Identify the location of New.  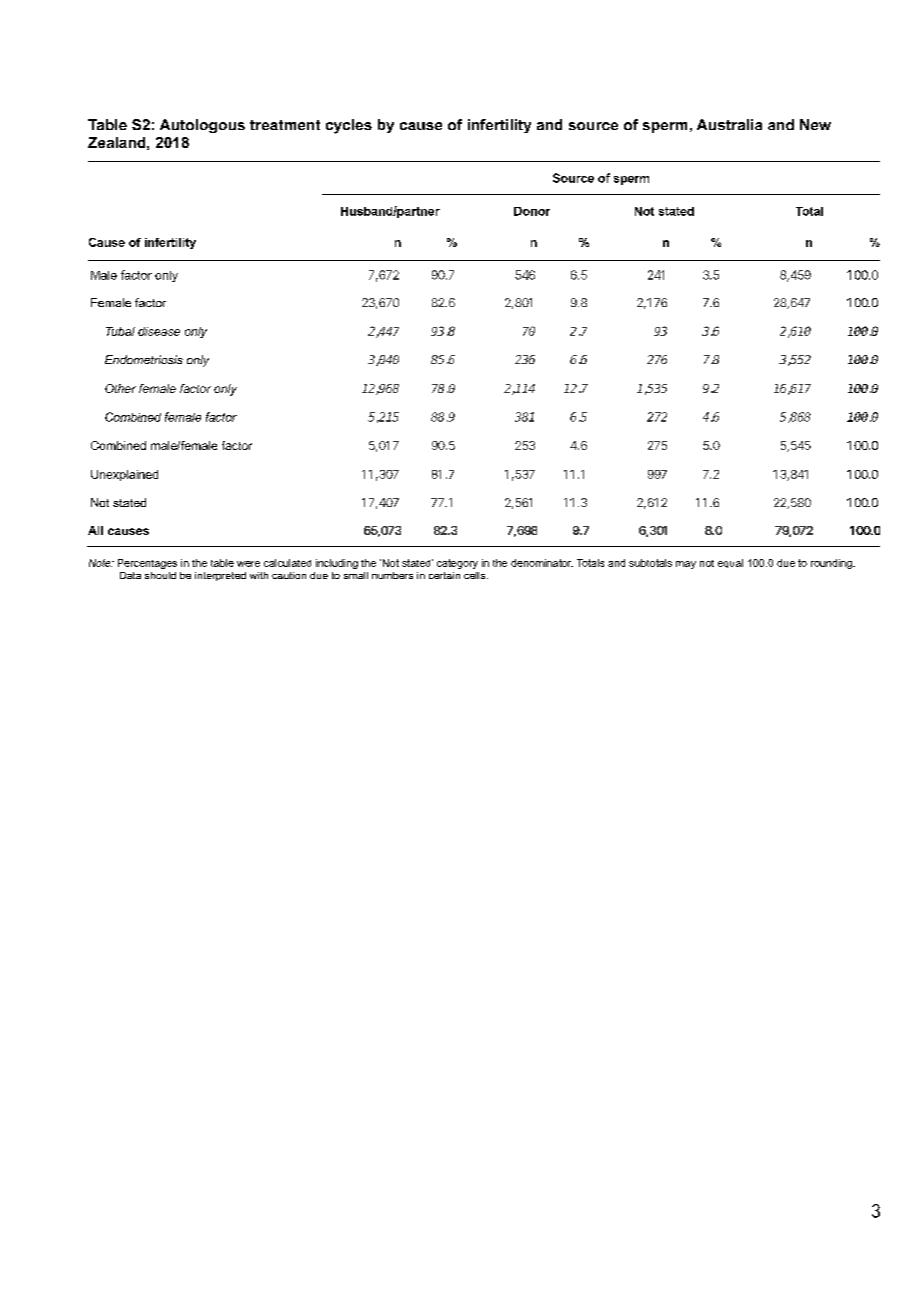
(815, 124).
